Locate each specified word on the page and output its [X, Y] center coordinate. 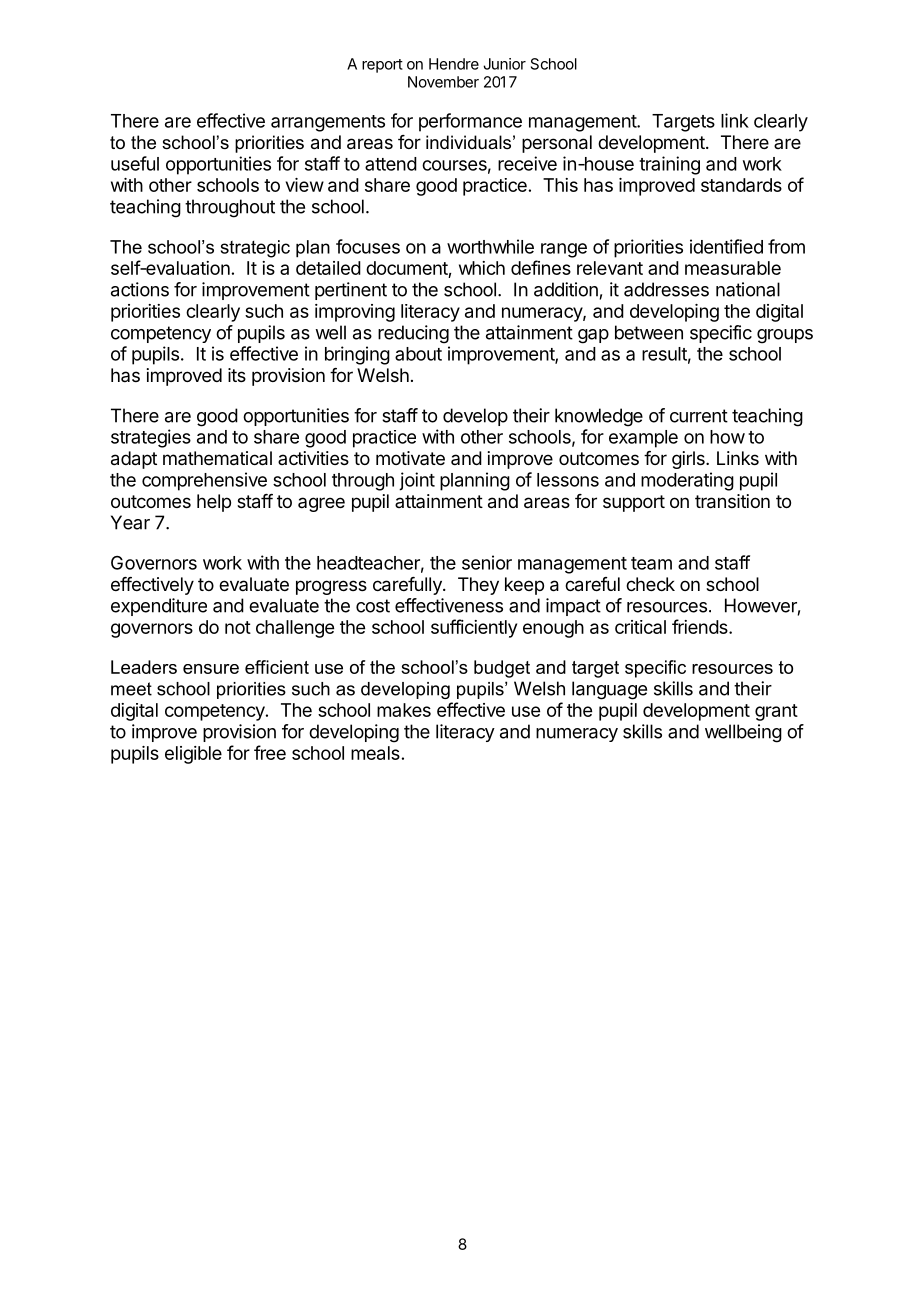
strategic [255, 249]
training [669, 165]
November [443, 82]
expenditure [159, 607]
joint [417, 481]
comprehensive [204, 481]
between [649, 332]
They [478, 586]
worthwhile [490, 246]
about [418, 354]
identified [726, 246]
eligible [193, 755]
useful [135, 163]
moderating [687, 481]
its [237, 375]
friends [701, 626]
